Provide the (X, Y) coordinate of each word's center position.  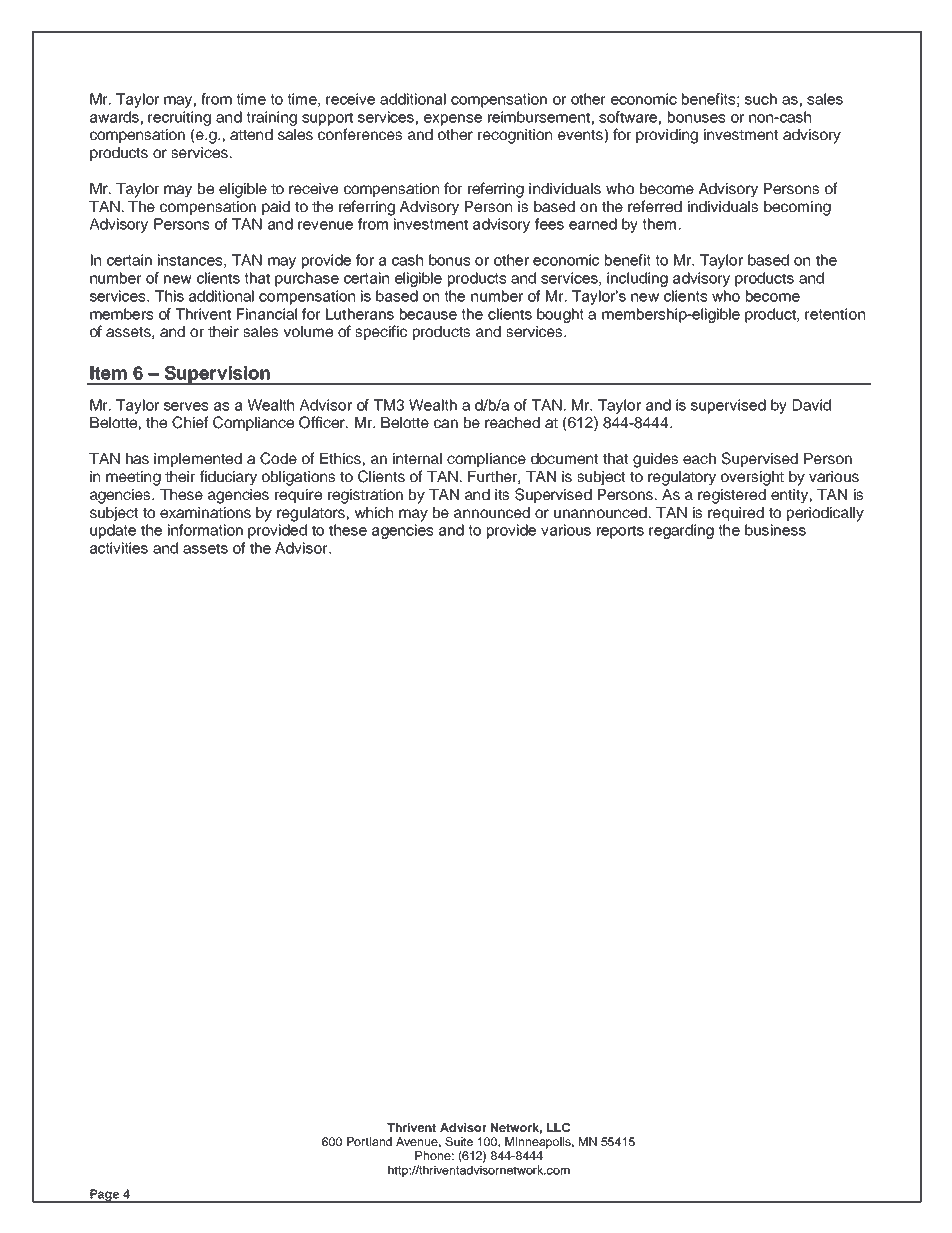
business (775, 530)
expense (453, 120)
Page (104, 1196)
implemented (198, 460)
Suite (459, 1141)
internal (417, 458)
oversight (752, 478)
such (761, 99)
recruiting (179, 118)
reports (620, 532)
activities (119, 548)
